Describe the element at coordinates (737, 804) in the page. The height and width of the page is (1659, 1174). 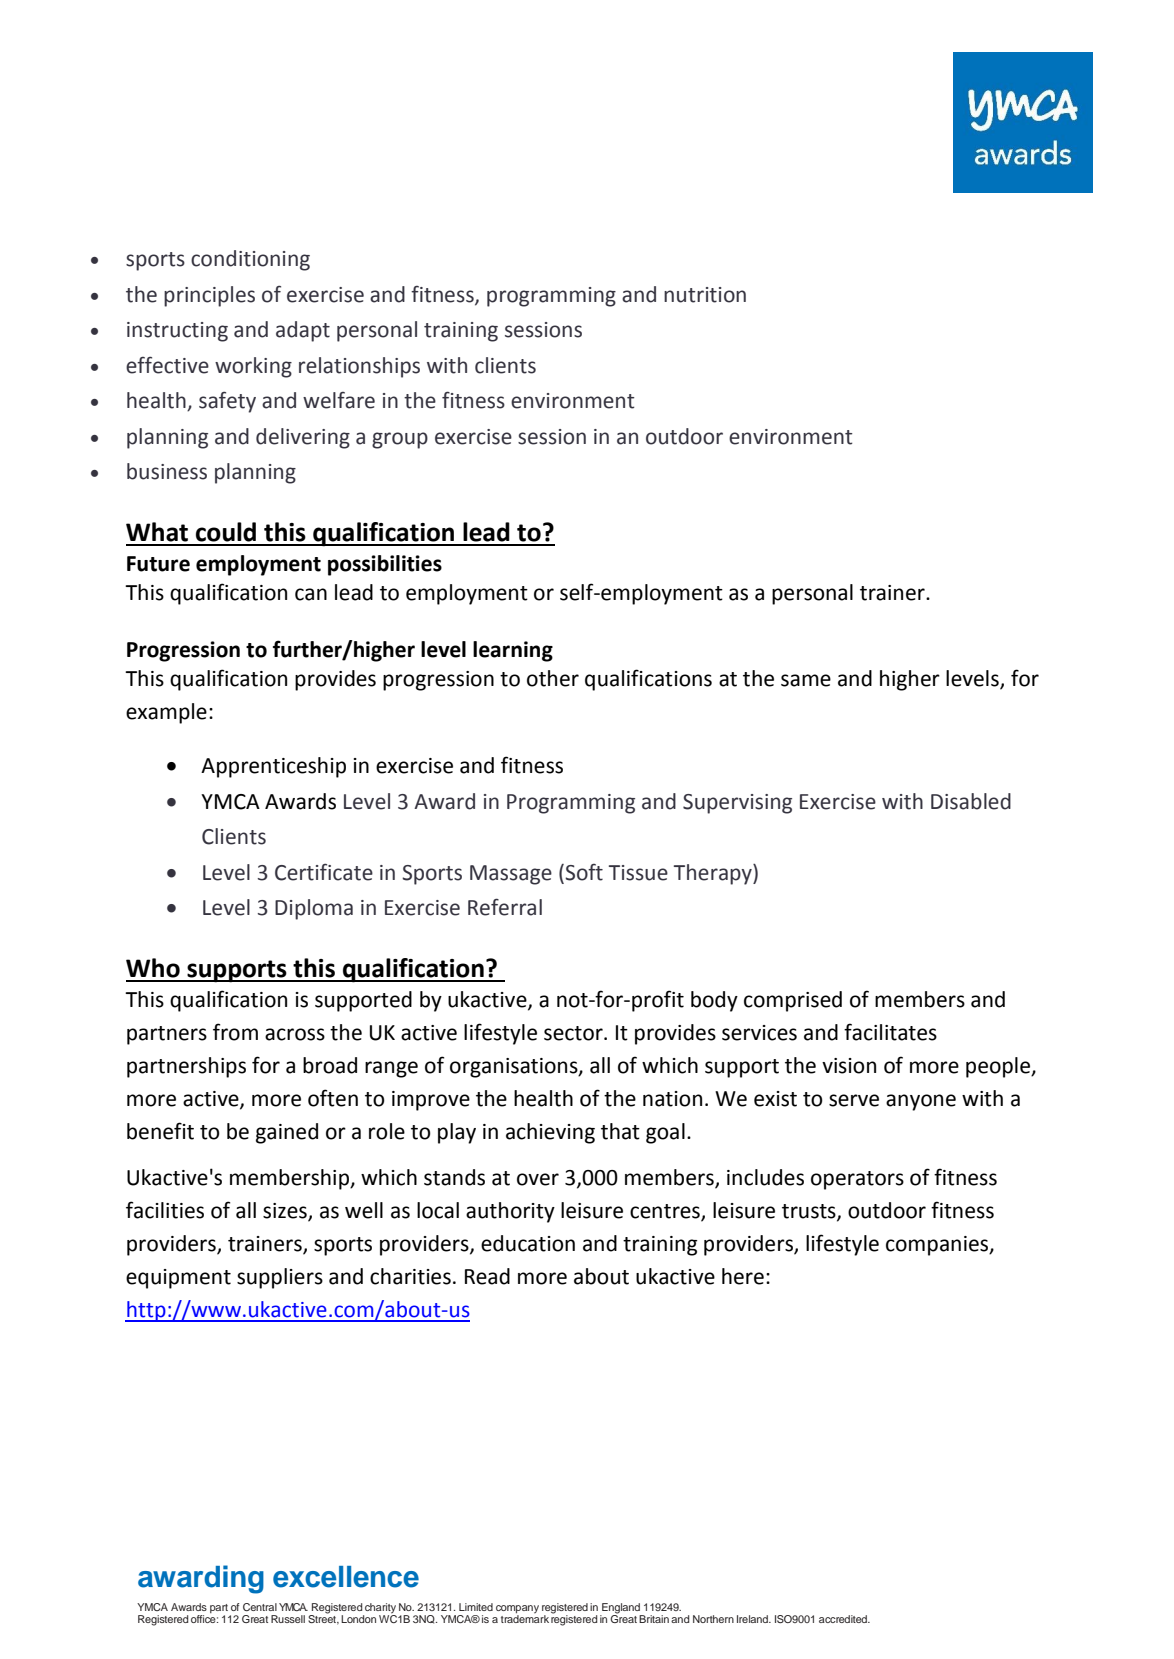
I see `Supervising` at that location.
